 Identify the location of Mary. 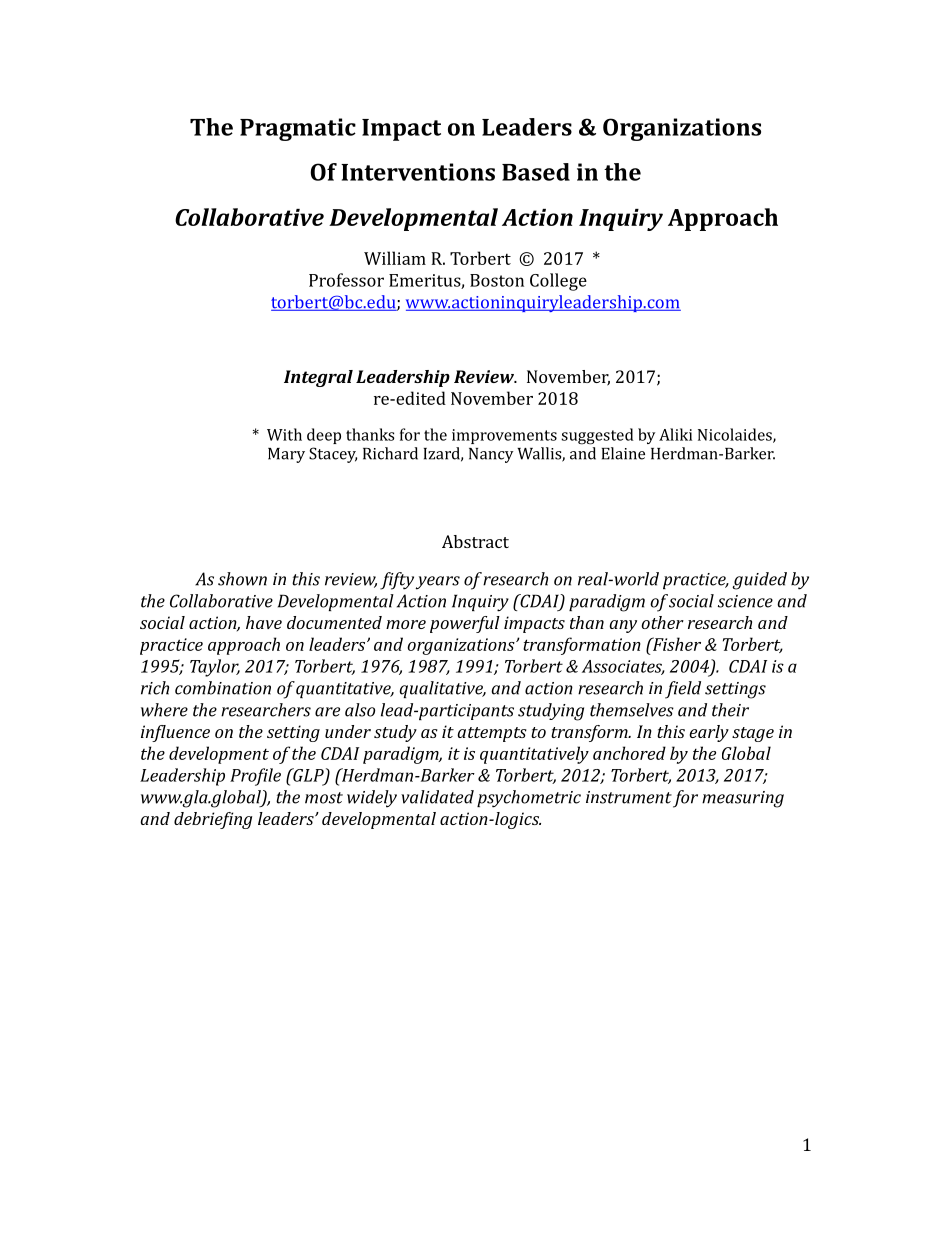
(286, 455).
